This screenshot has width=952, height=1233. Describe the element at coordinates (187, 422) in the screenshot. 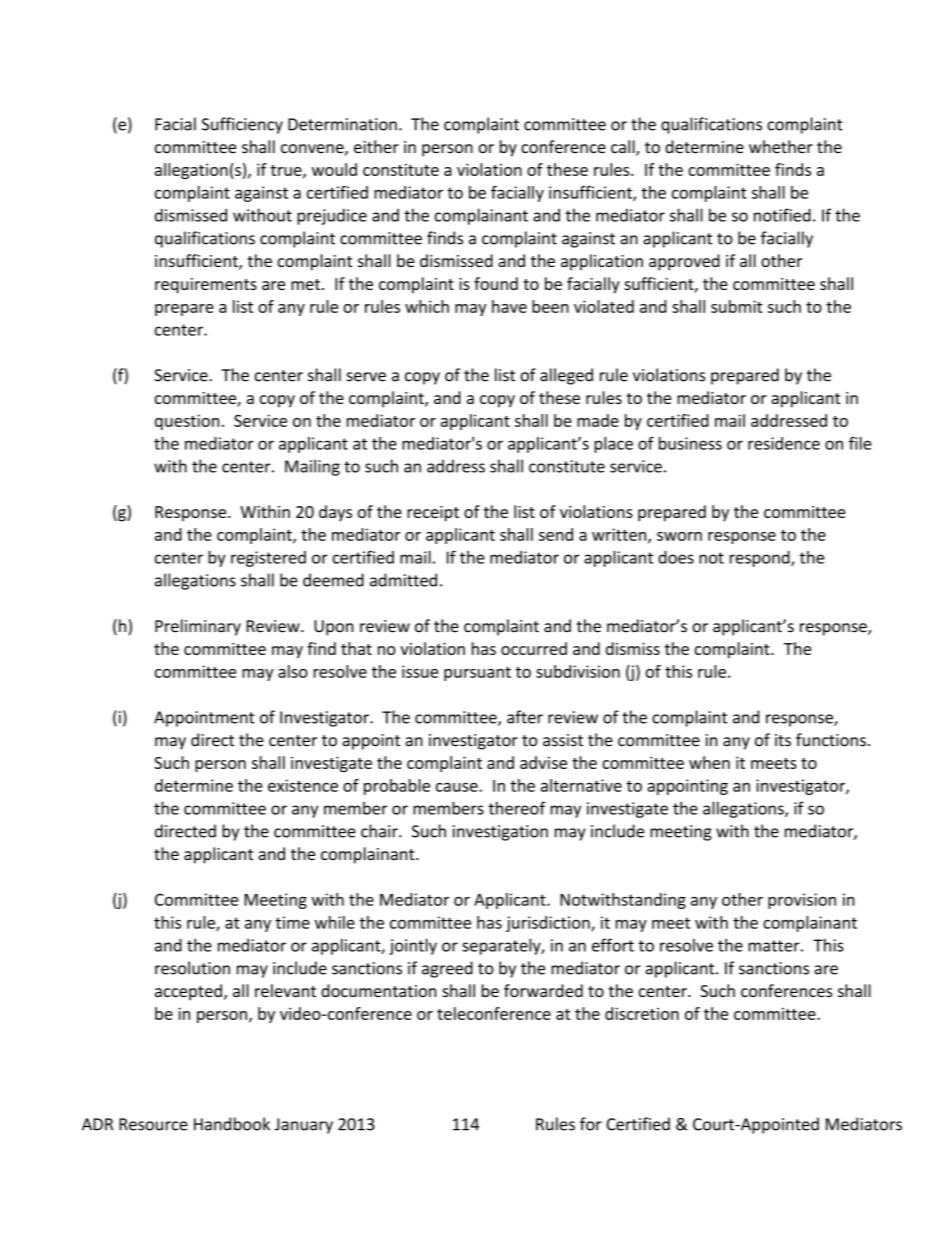

I see `question` at that location.
